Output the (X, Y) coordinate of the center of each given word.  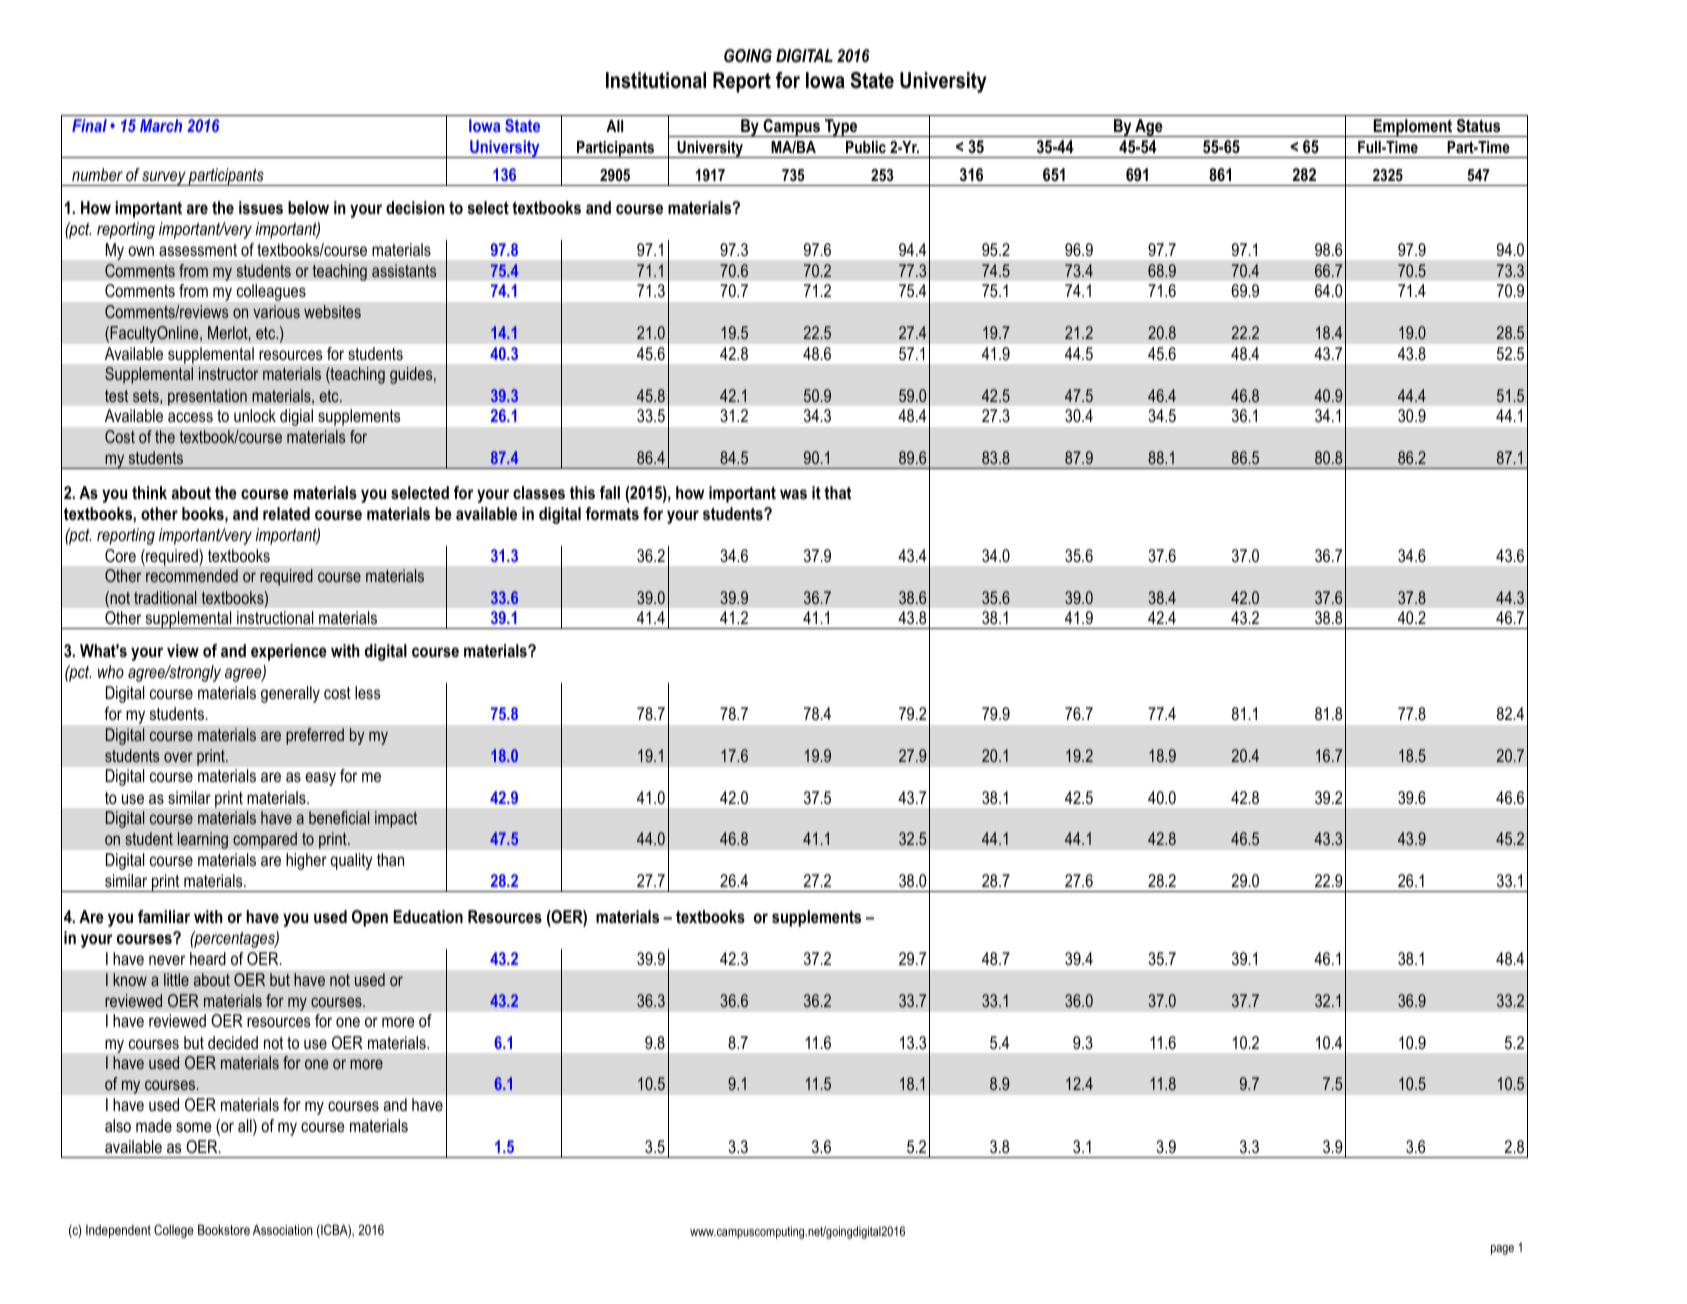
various (276, 311)
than (390, 859)
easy (320, 779)
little (176, 979)
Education (428, 916)
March (161, 125)
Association (283, 1229)
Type (841, 128)
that (837, 492)
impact (396, 819)
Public (866, 147)
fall (610, 492)
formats (612, 513)
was (793, 494)
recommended (192, 575)
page (1502, 1250)
